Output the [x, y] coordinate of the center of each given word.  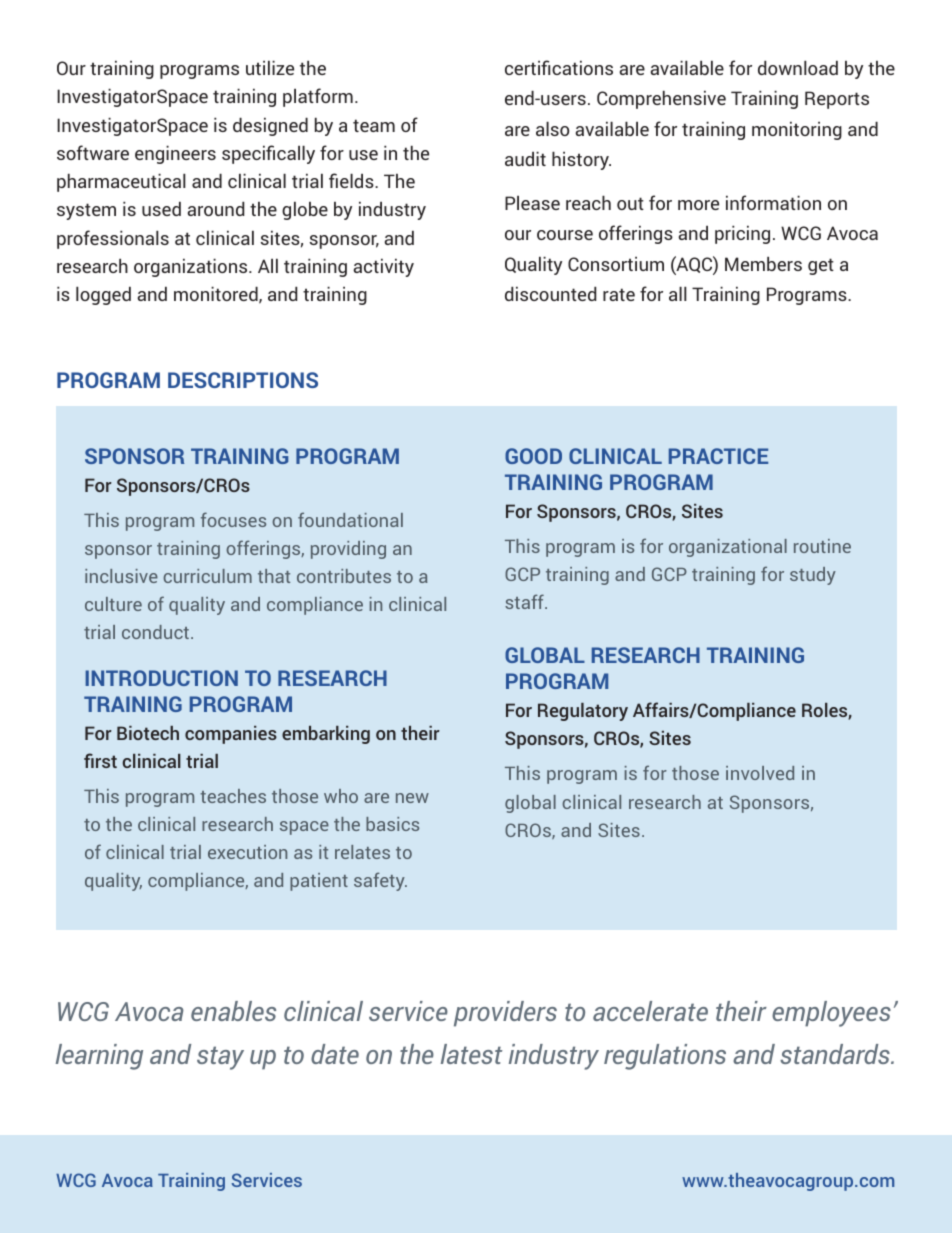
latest [471, 1054]
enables [233, 1011]
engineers [175, 154]
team [374, 125]
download [798, 67]
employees [831, 1014]
